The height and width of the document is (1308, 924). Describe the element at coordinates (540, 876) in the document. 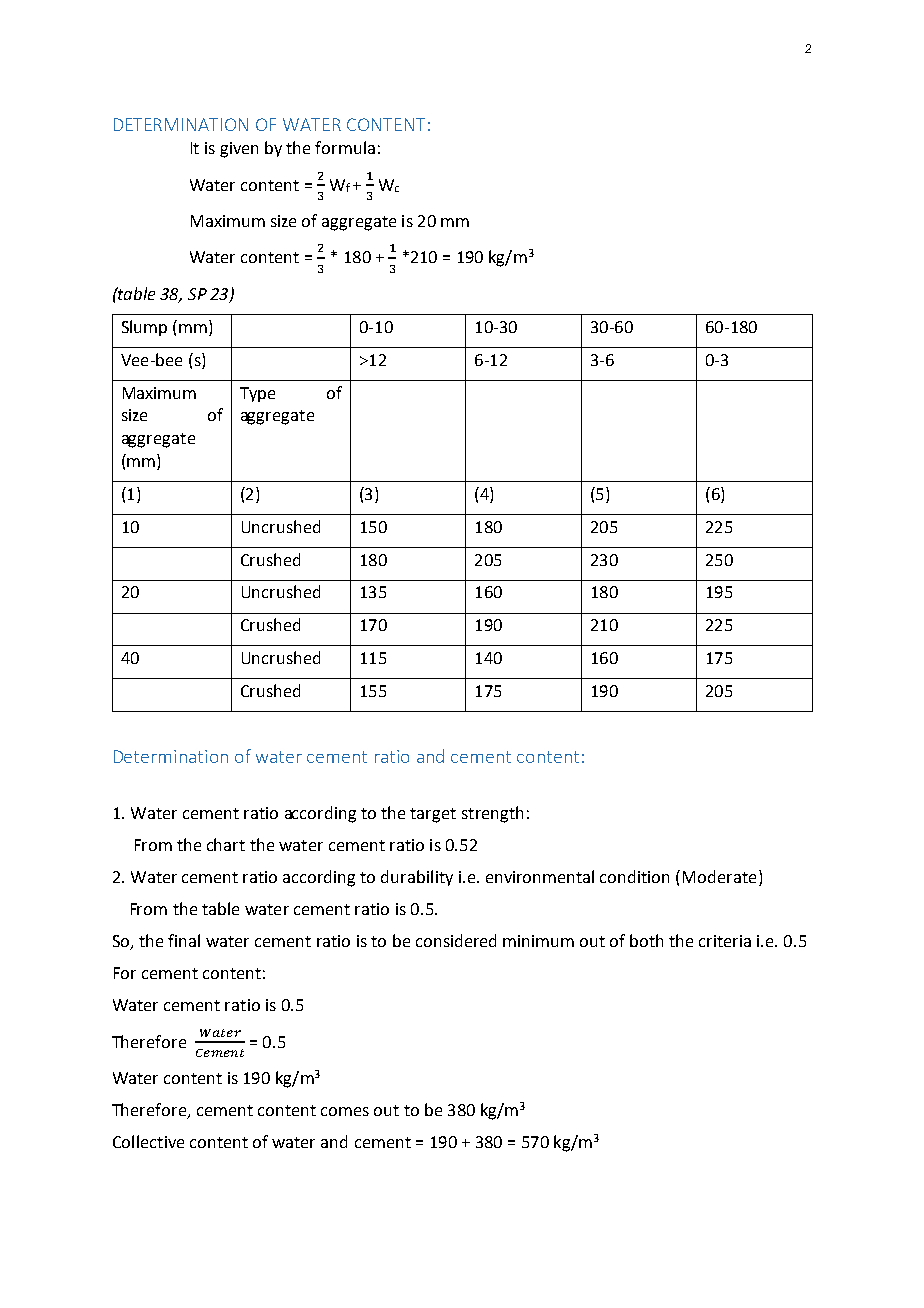

I see `environmental` at that location.
